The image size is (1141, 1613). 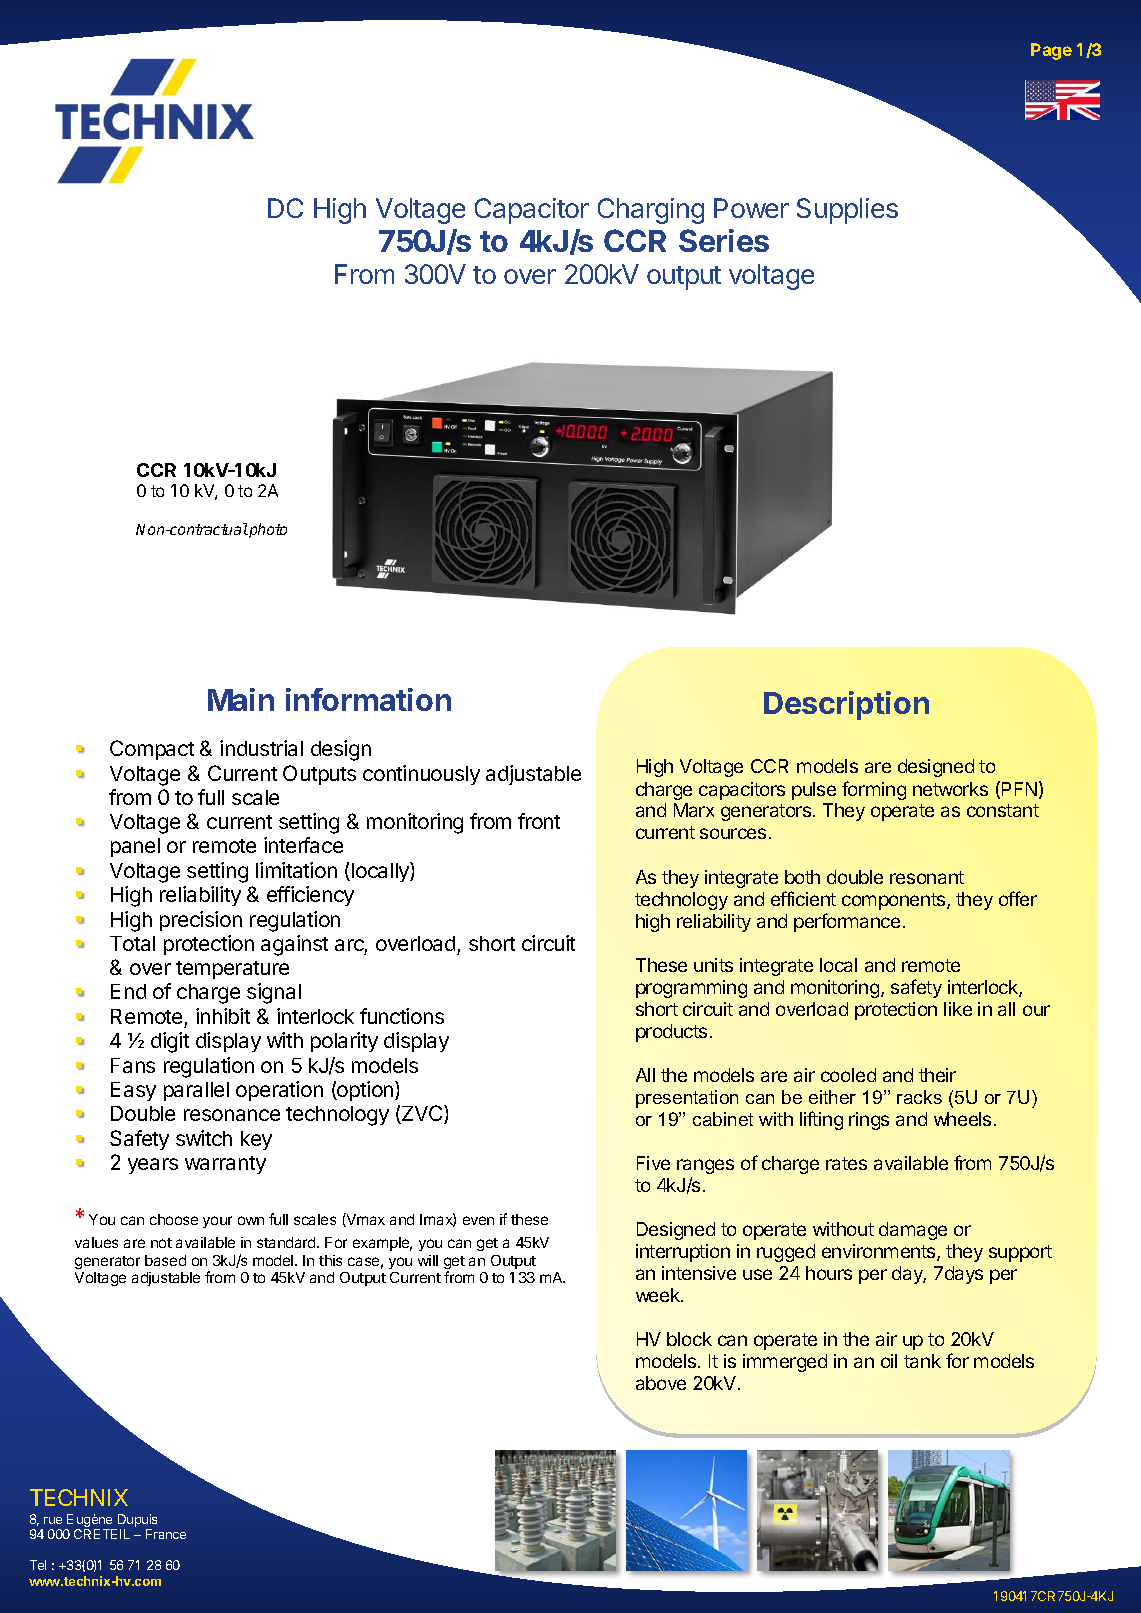 I want to click on above, so click(x=661, y=1383).
